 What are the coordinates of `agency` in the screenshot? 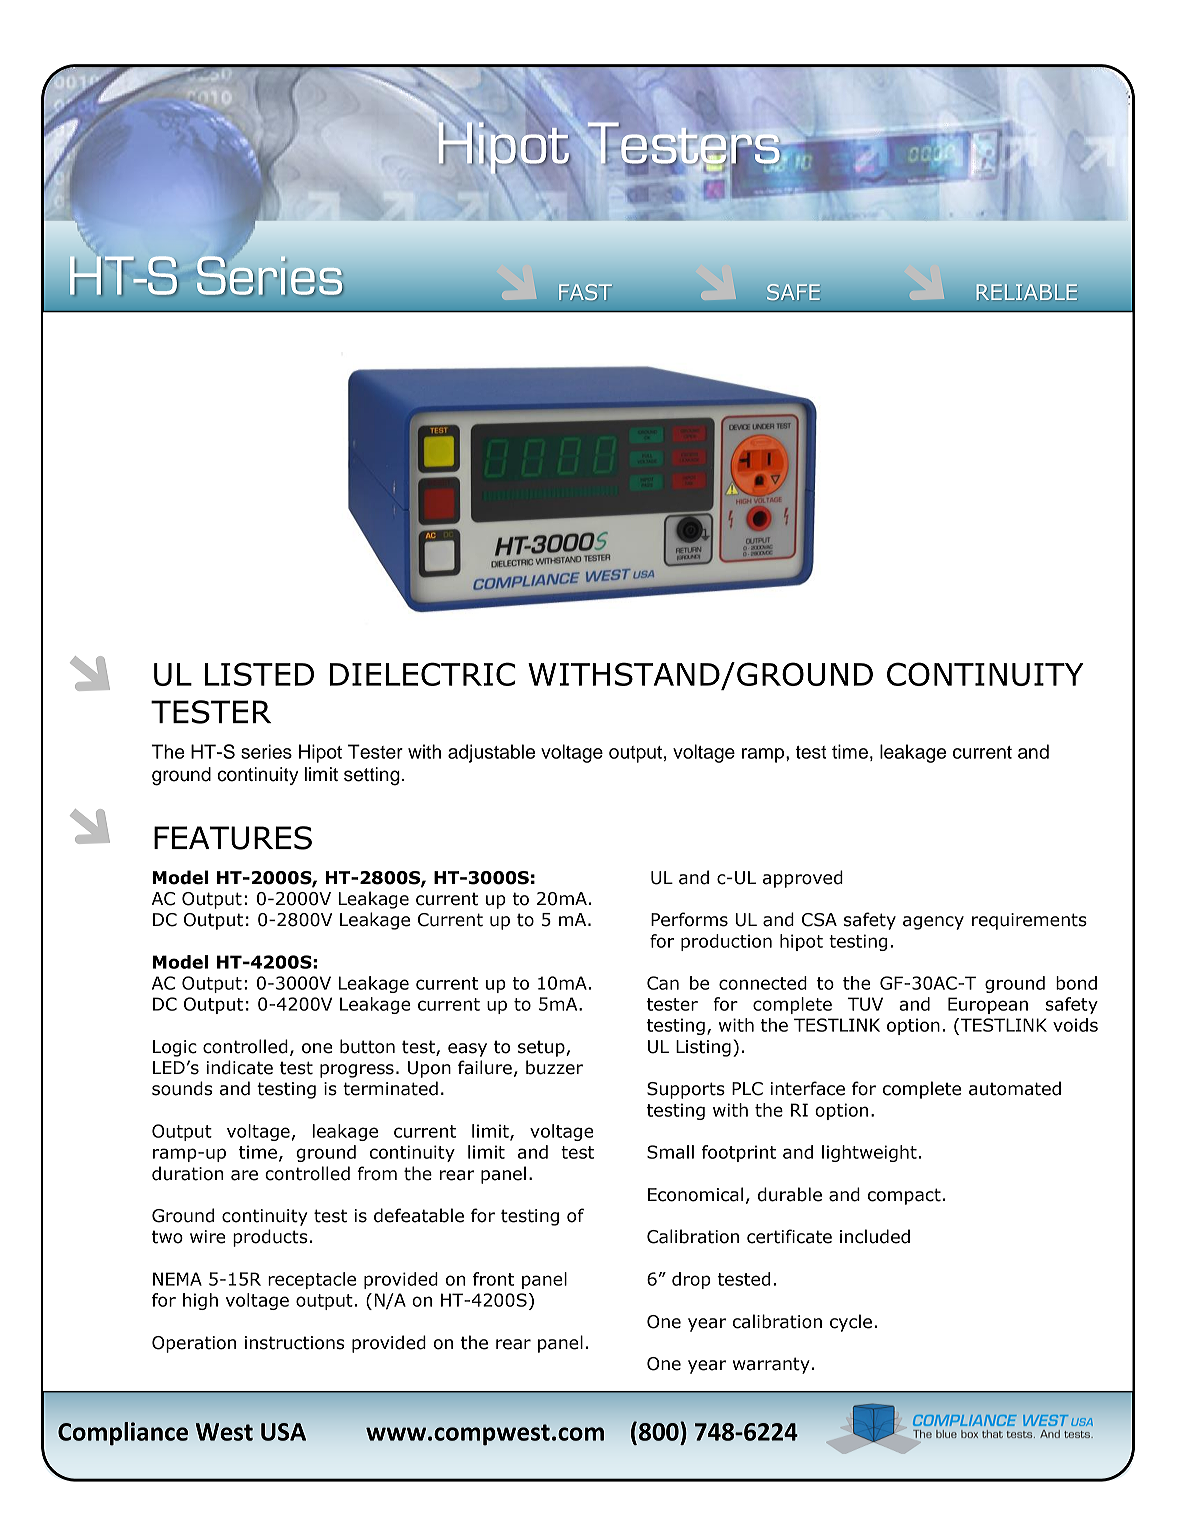 It's located at (933, 923).
